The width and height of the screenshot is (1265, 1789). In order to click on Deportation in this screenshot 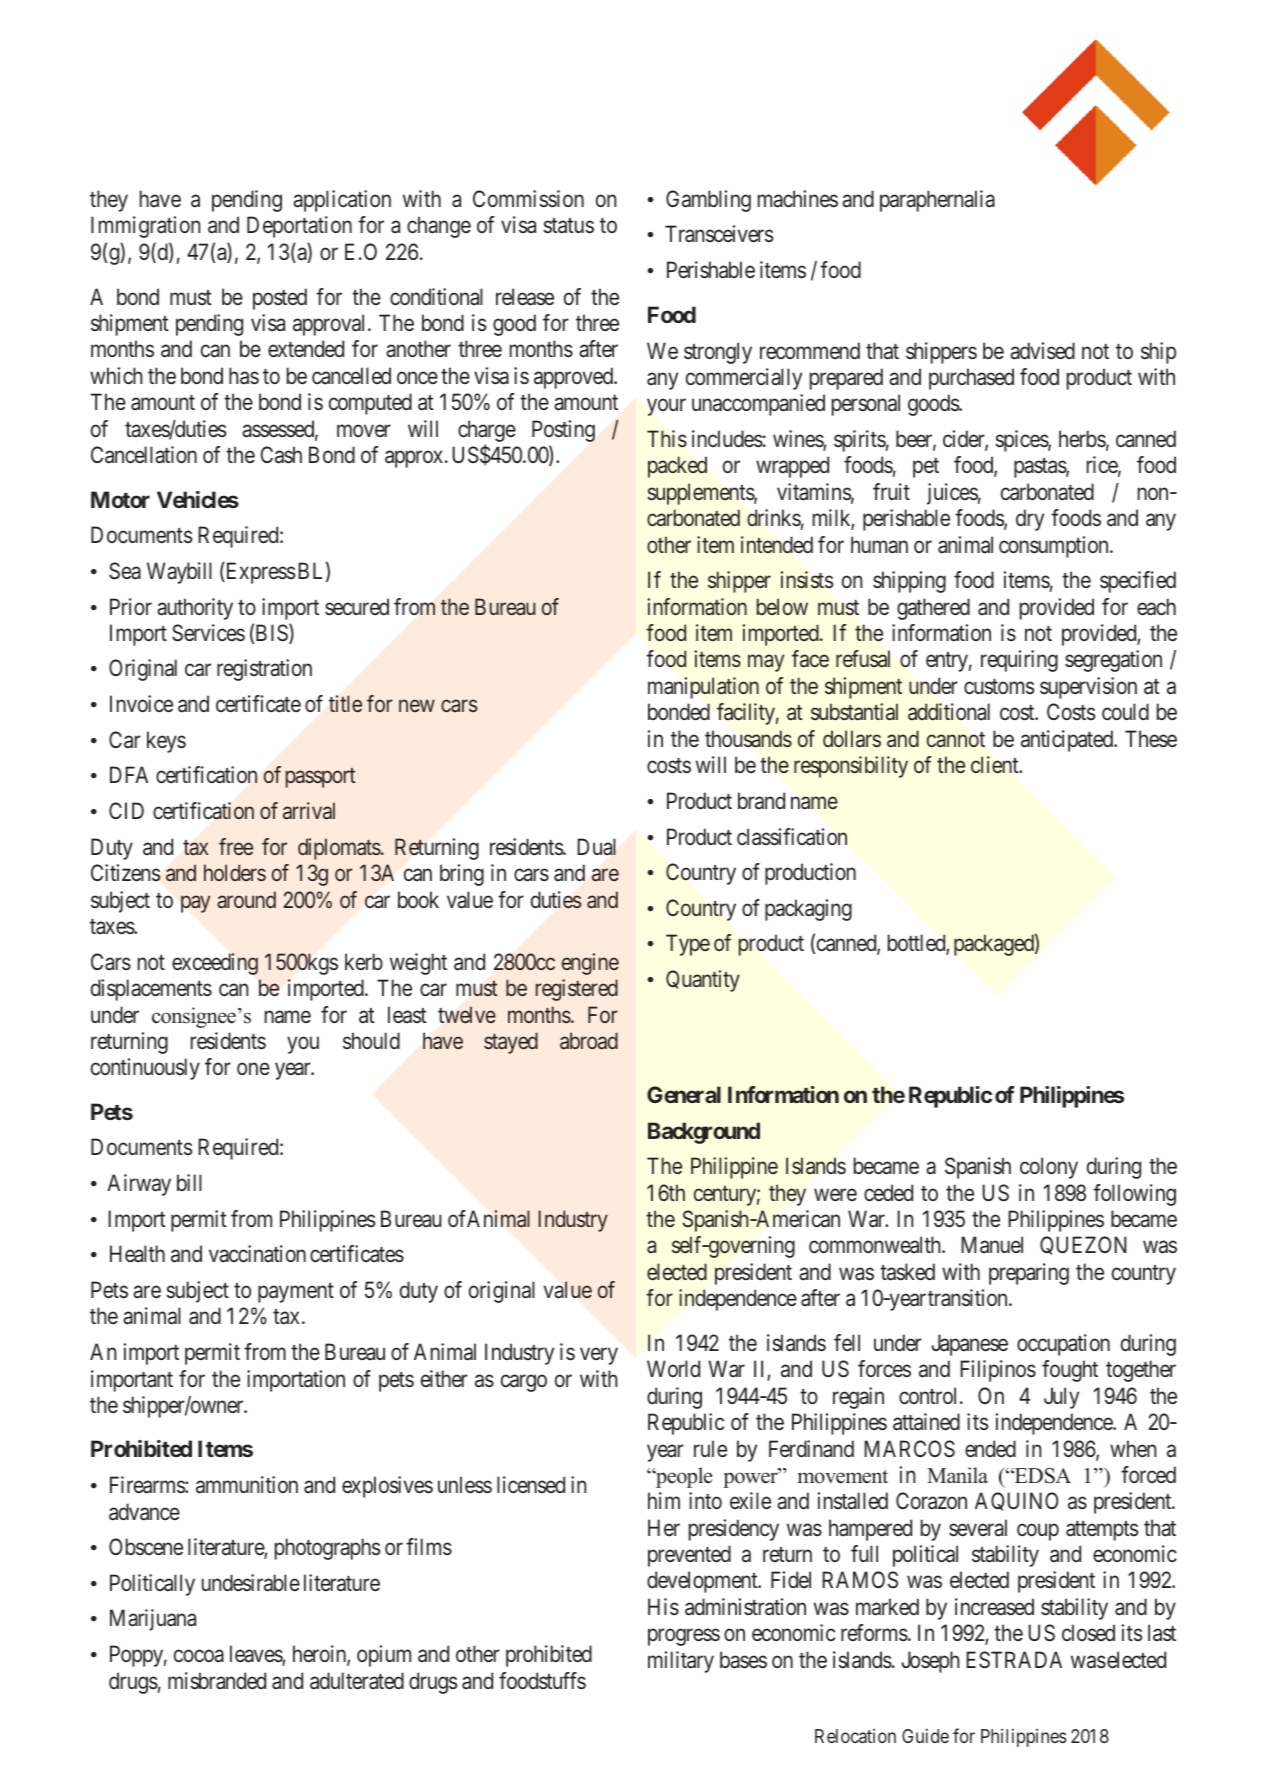, I will do `click(299, 227)`.
